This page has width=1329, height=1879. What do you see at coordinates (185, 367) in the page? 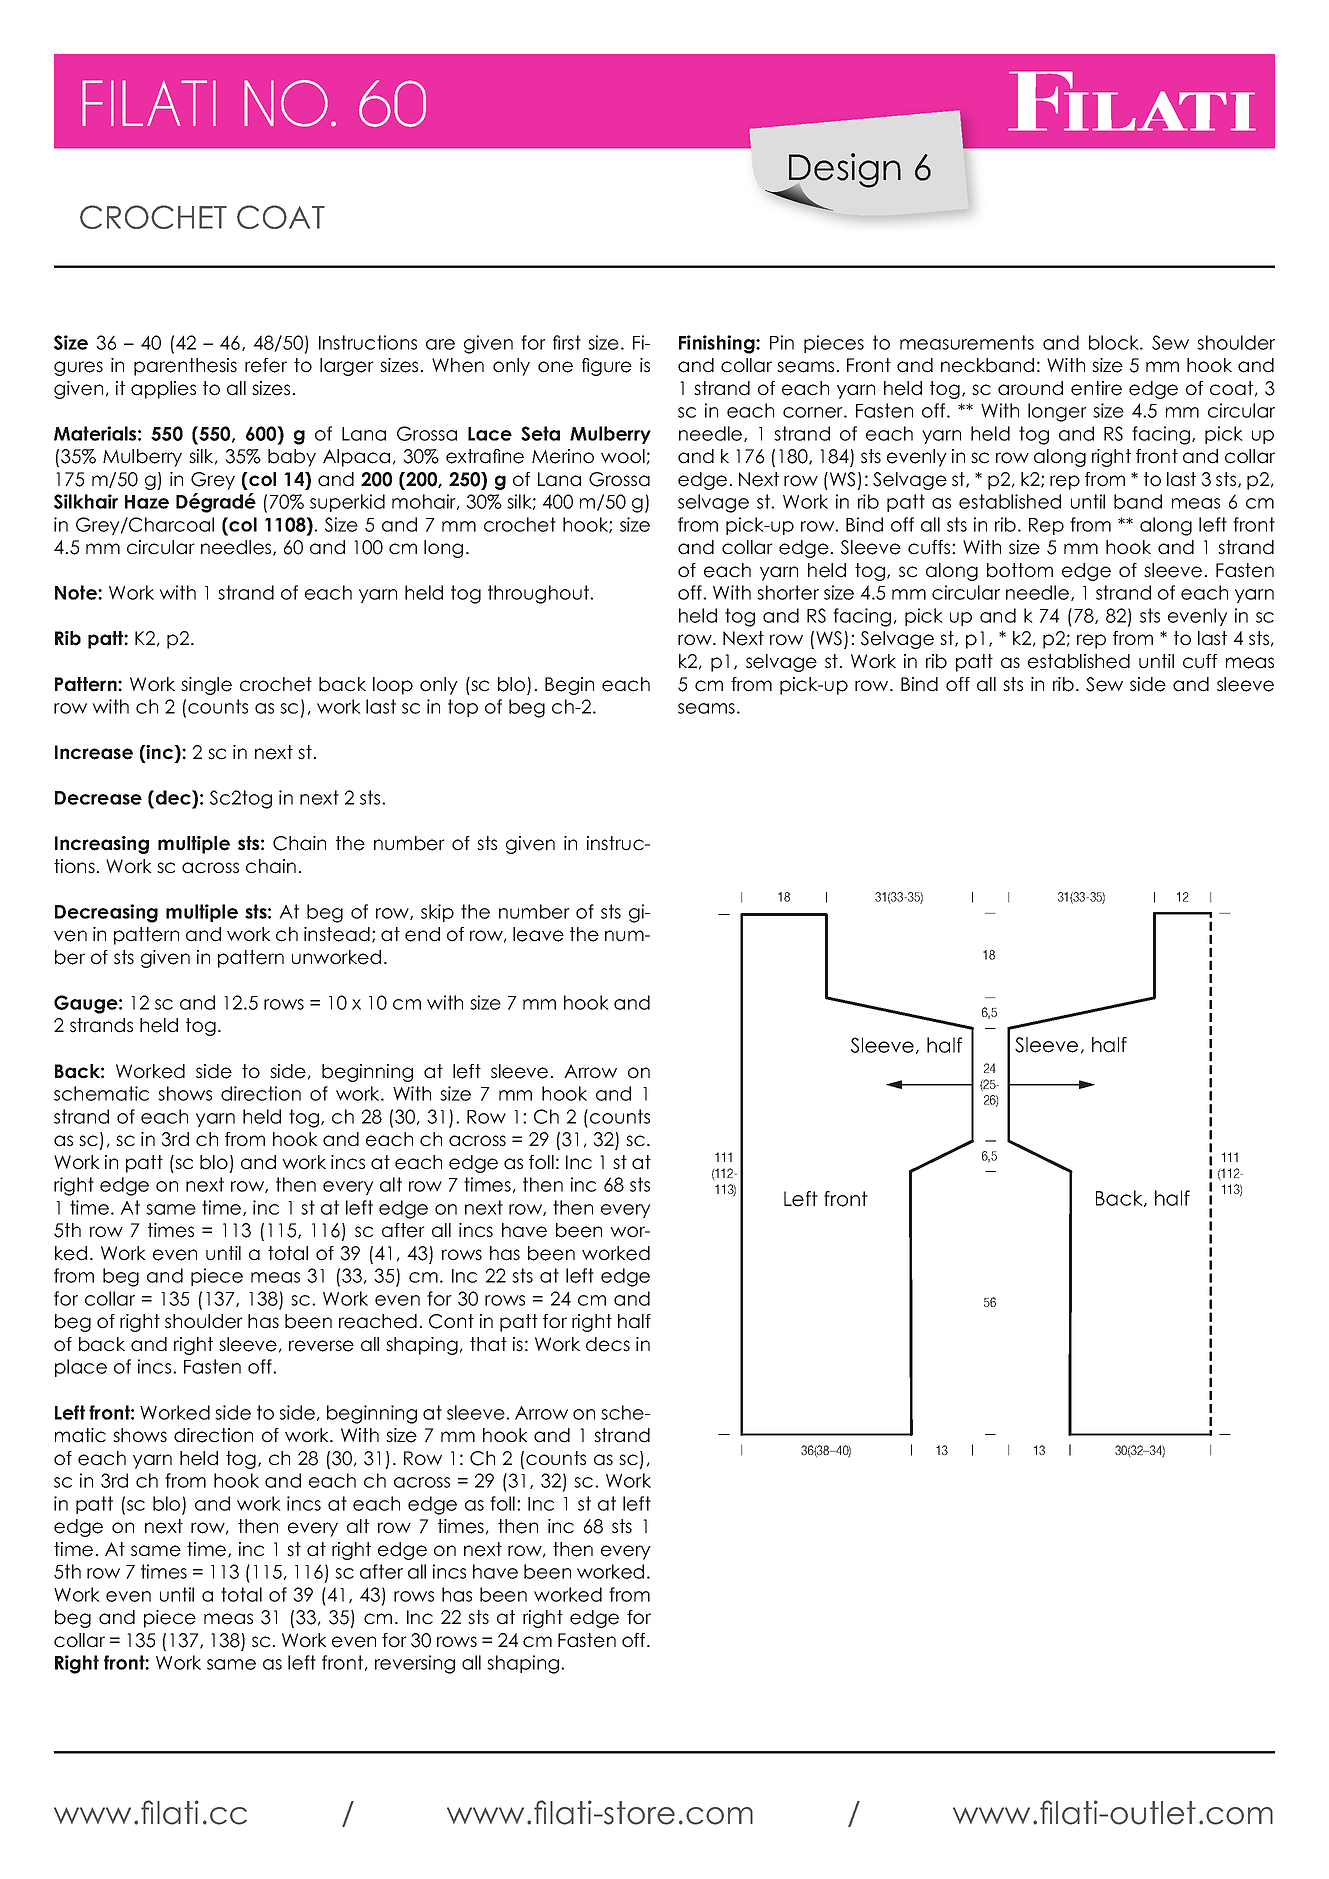
I see `parenthesis` at bounding box center [185, 367].
